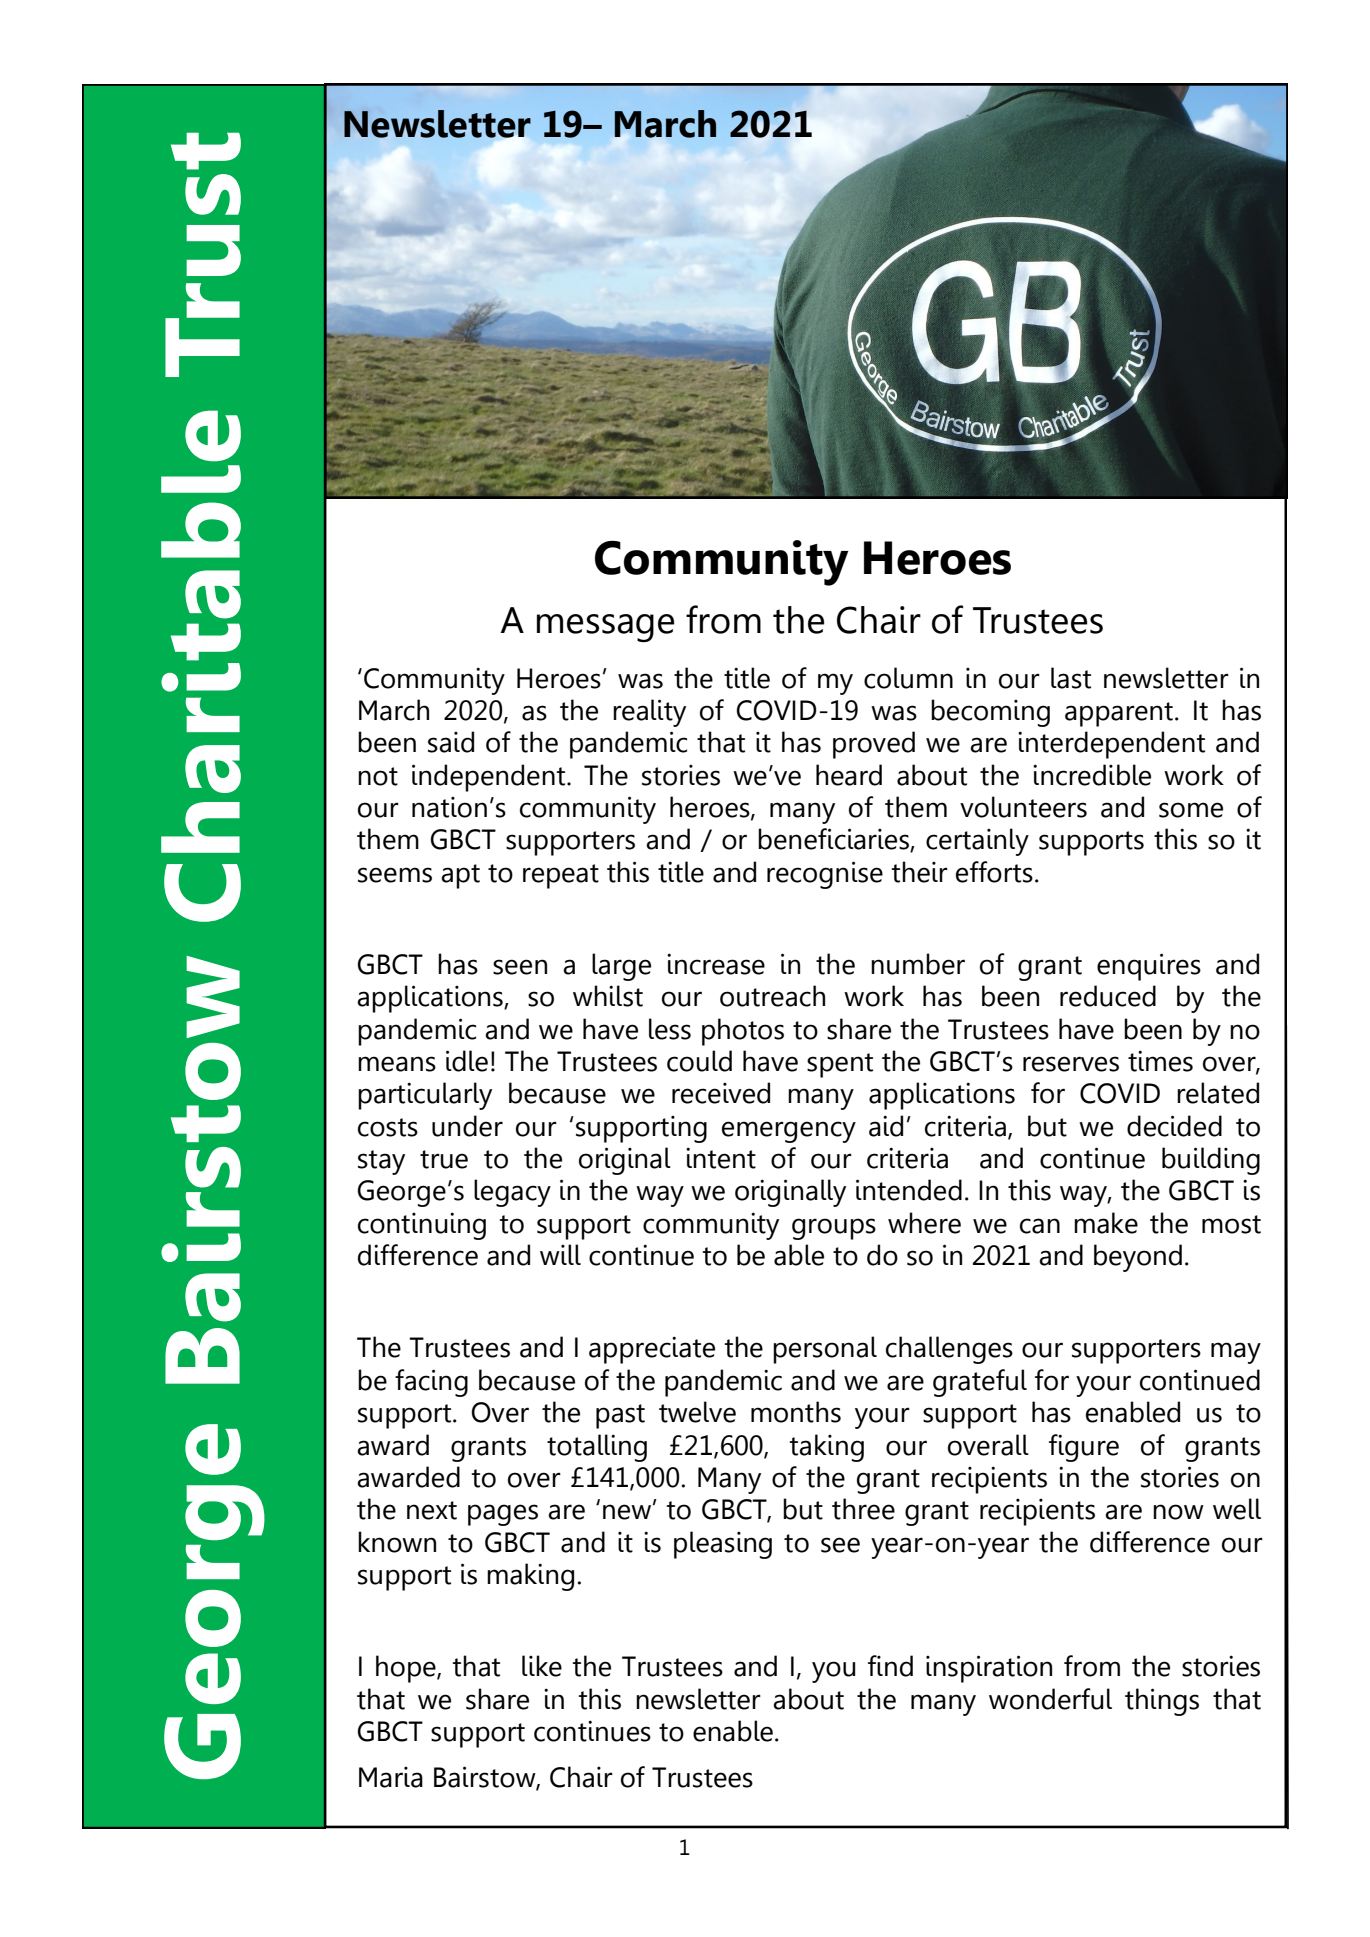 The image size is (1370, 1937). What do you see at coordinates (391, 1777) in the document?
I see `Maria` at bounding box center [391, 1777].
